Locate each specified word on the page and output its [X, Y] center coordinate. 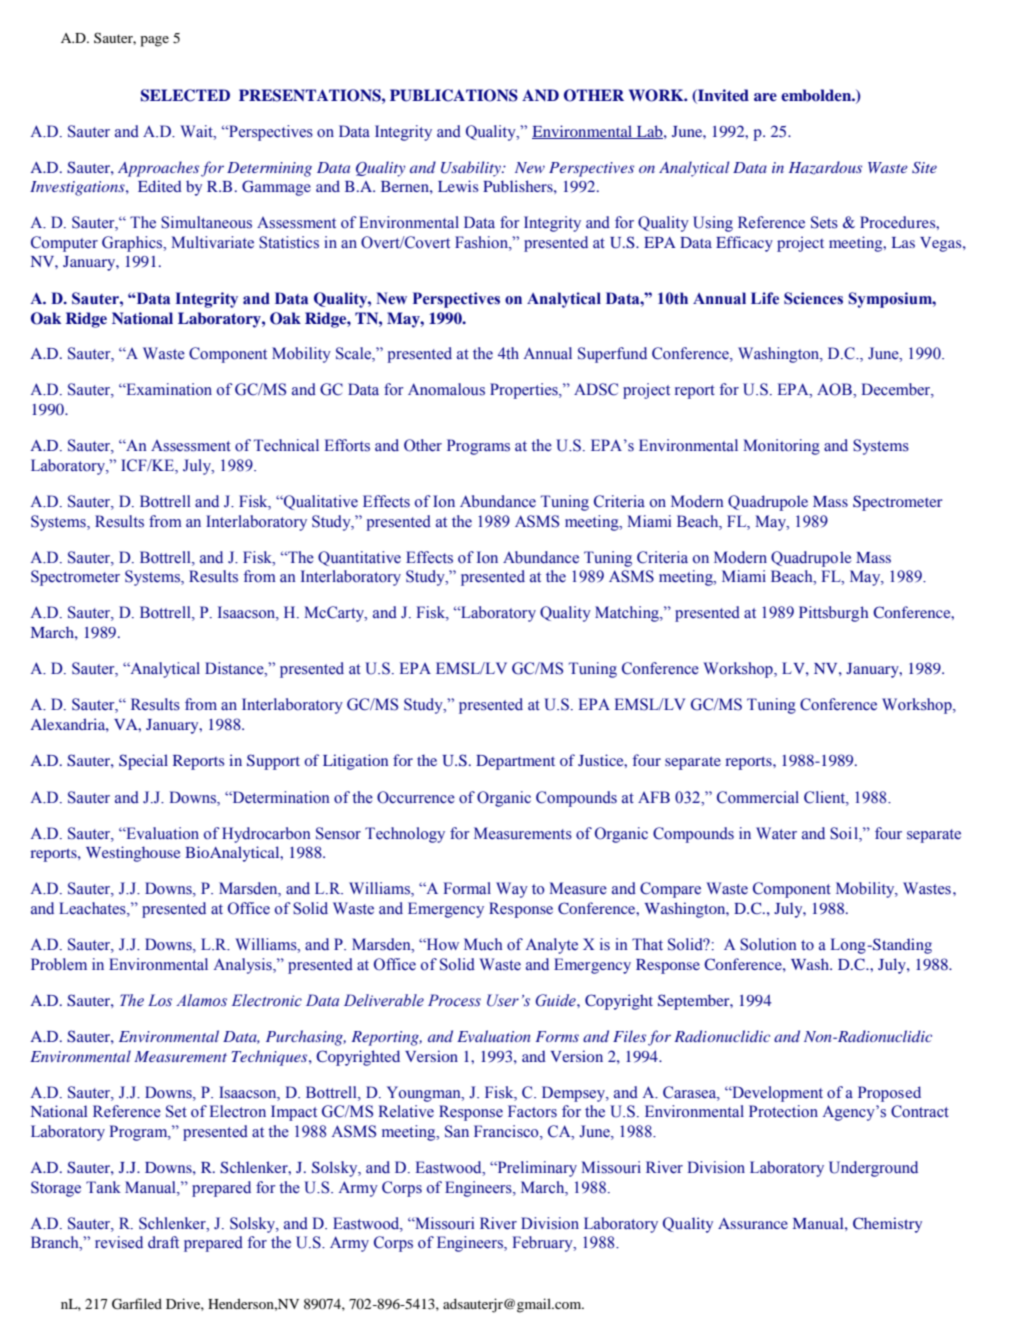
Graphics [133, 244]
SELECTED [185, 95]
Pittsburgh [833, 614]
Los [160, 1000]
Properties [525, 391]
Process [454, 1000]
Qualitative [320, 502]
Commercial [758, 797]
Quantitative [359, 558]
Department [515, 762]
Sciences [813, 298]
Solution [768, 944]
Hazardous [825, 168]
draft [163, 1242]
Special [143, 762]
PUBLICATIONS [454, 95]
